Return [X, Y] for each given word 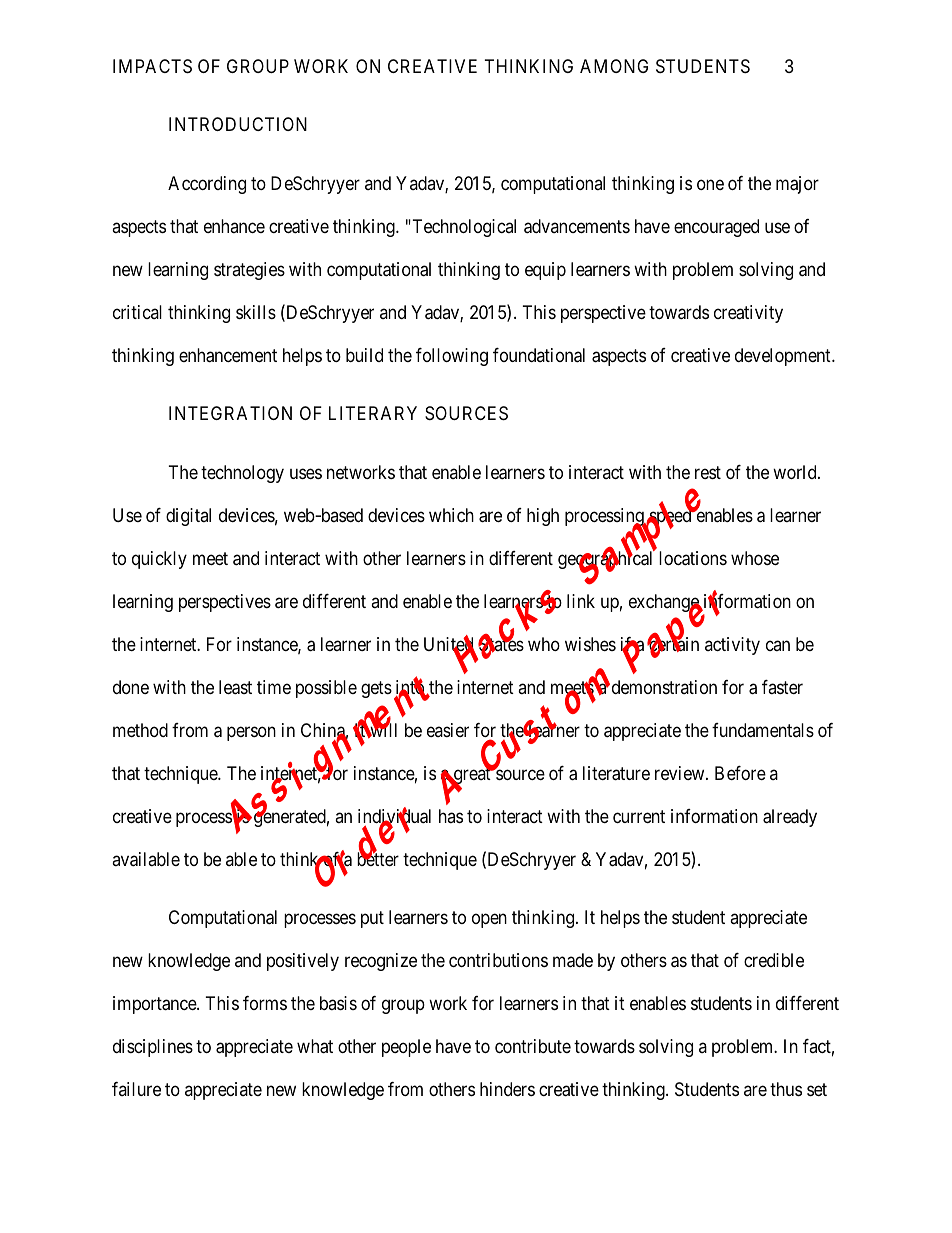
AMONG [614, 66]
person [251, 733]
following [452, 357]
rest [708, 472]
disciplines [153, 1048]
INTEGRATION [230, 413]
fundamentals [763, 730]
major [797, 185]
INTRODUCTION [238, 124]
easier [448, 730]
